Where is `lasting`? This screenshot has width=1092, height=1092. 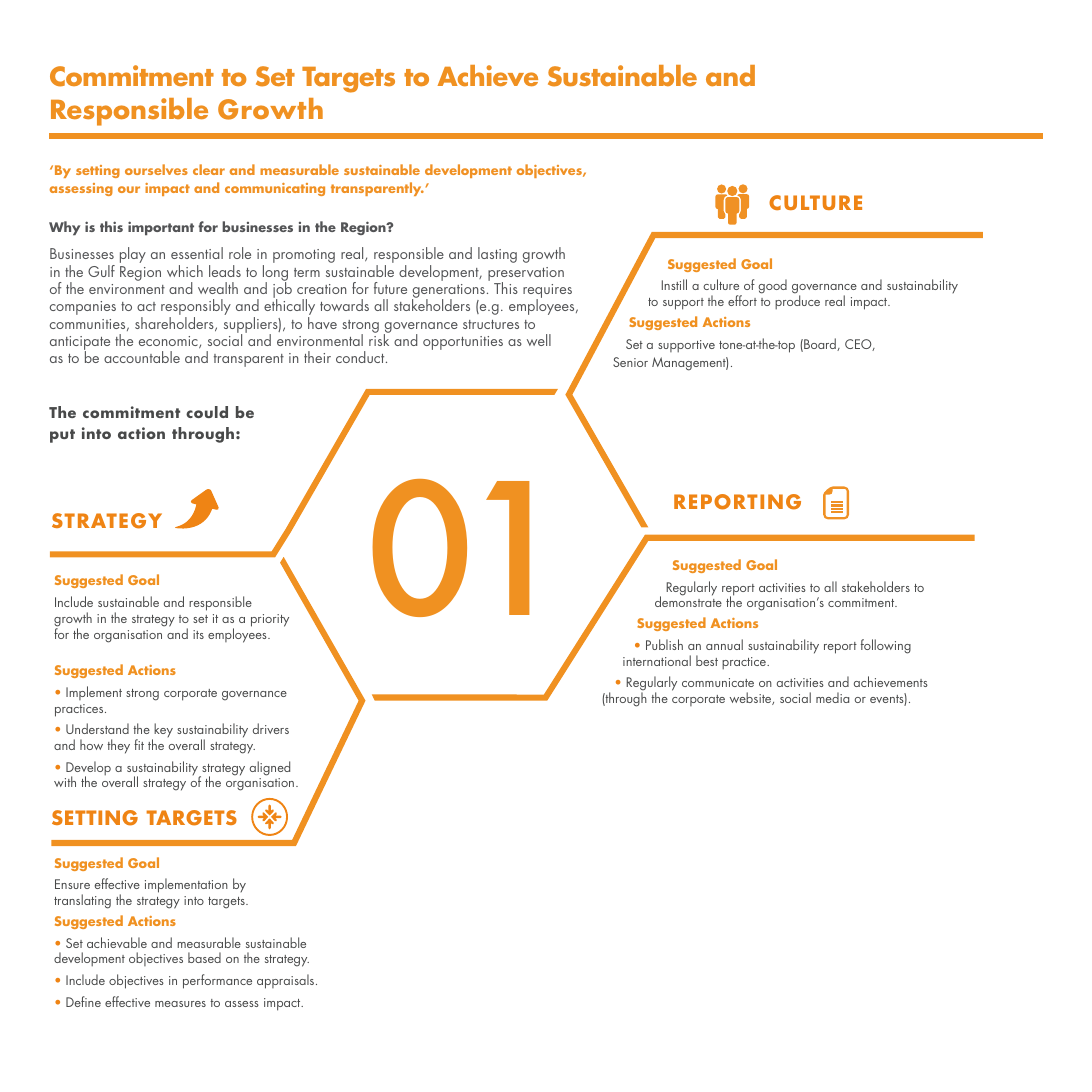 lasting is located at coordinates (497, 255).
